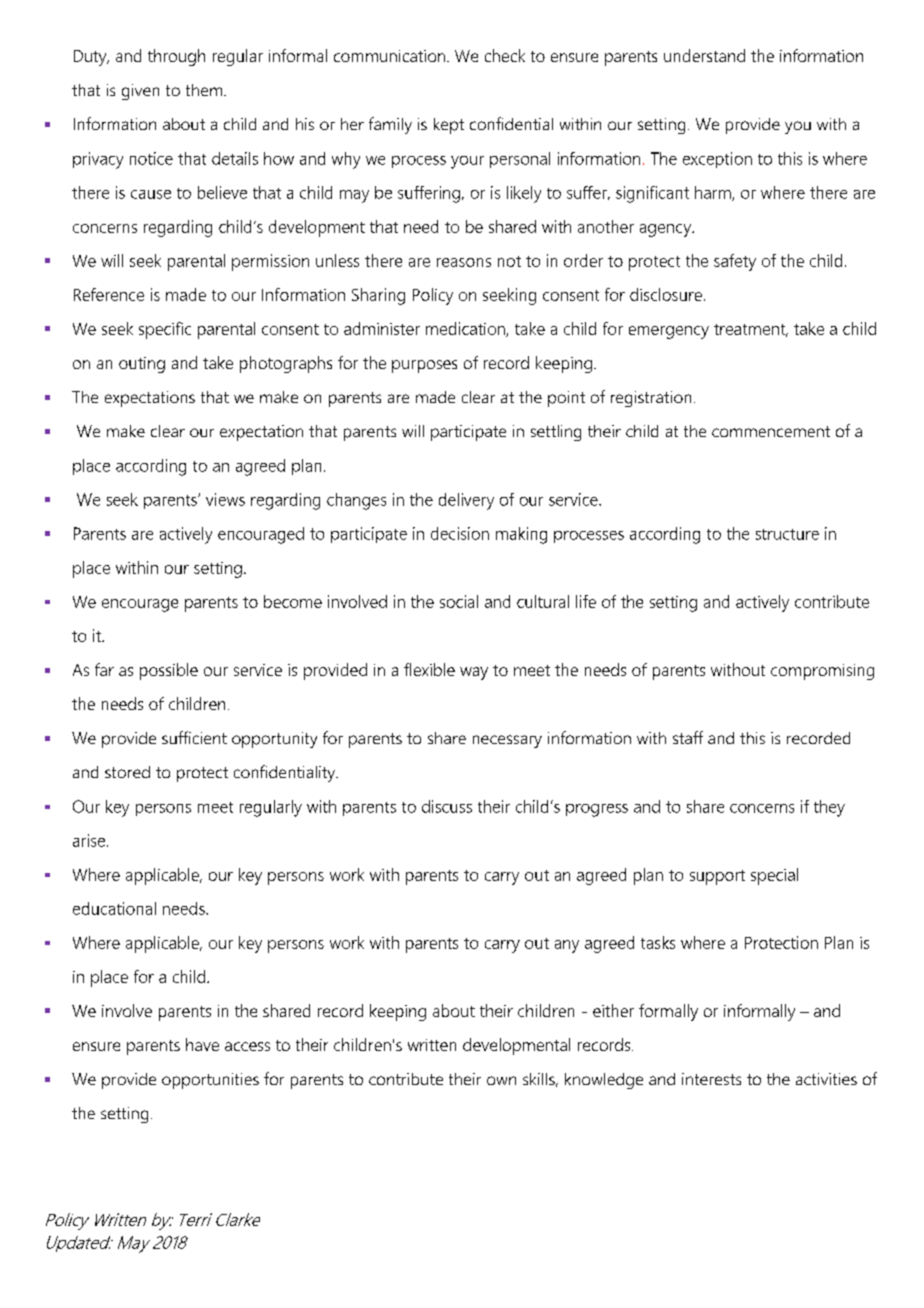 The width and height of the image is (924, 1308). I want to click on sufficient, so click(194, 737).
